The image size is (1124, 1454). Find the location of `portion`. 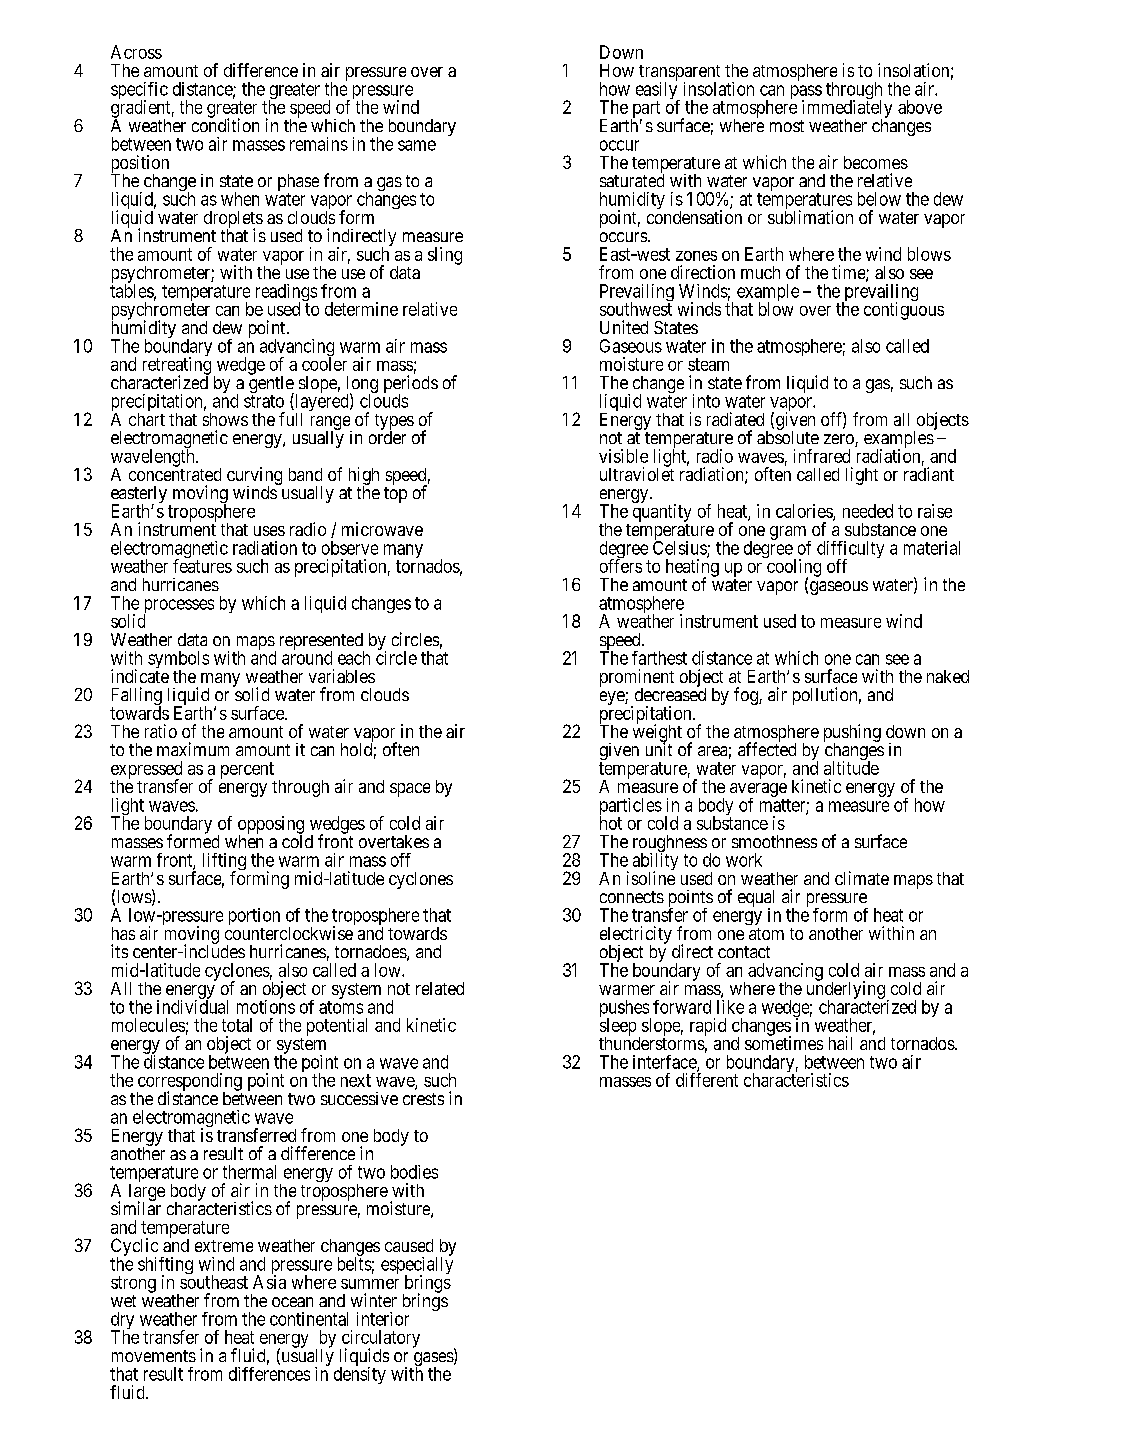

portion is located at coordinates (254, 916).
